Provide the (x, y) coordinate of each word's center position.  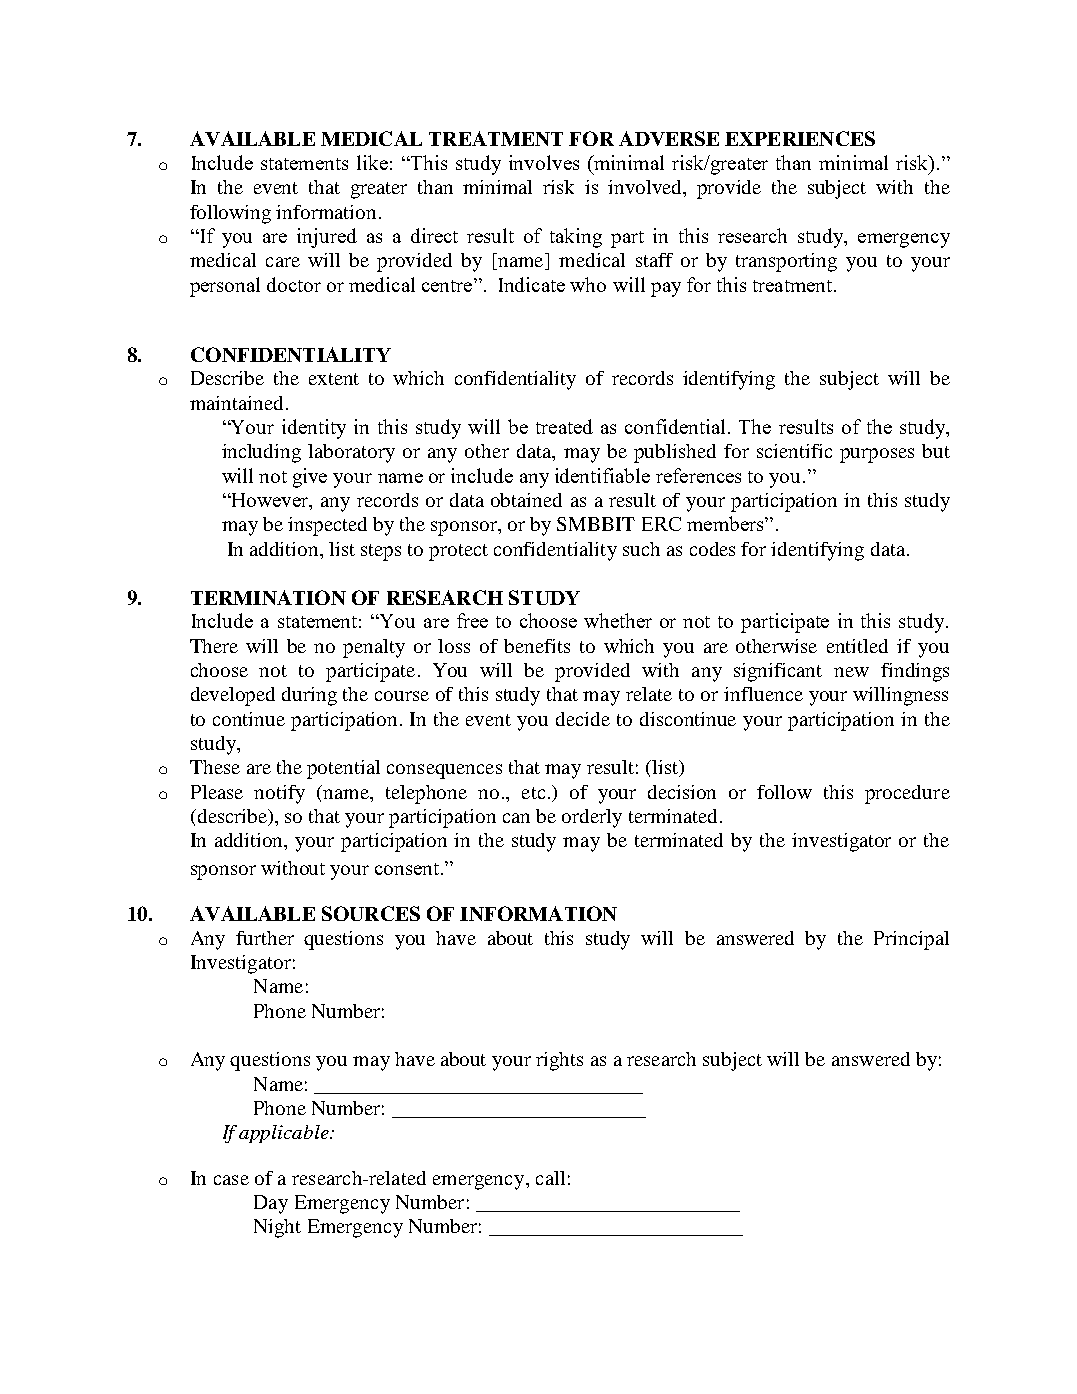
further (265, 938)
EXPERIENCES (800, 138)
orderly (592, 818)
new (851, 672)
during (309, 696)
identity (314, 429)
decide (583, 719)
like (372, 162)
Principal (911, 940)
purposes (877, 455)
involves (544, 162)
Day (271, 1204)
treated (564, 426)
